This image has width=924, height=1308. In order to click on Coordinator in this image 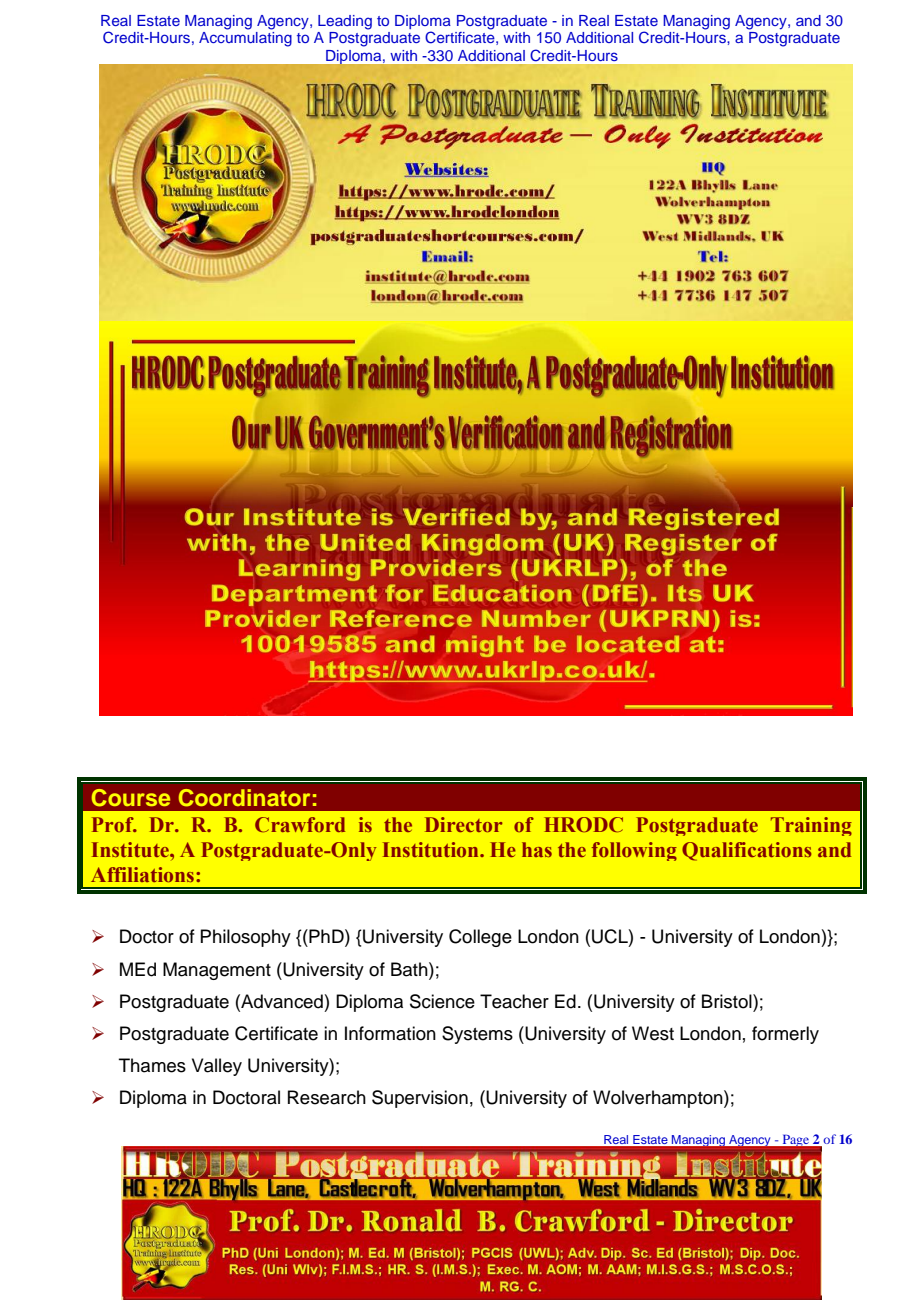, I will do `click(244, 798)`.
